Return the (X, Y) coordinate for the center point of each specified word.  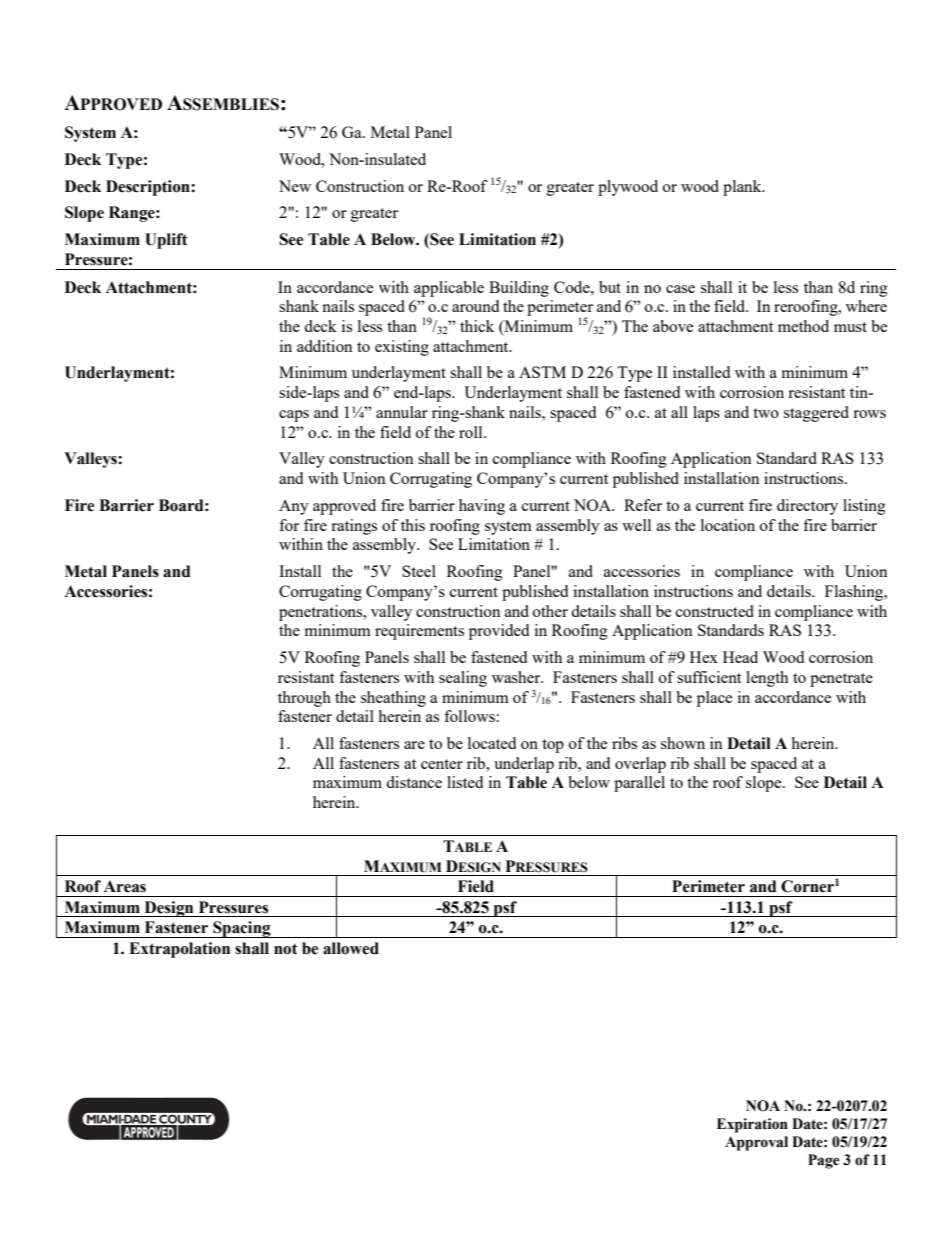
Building (519, 289)
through (304, 699)
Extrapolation (179, 950)
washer (517, 677)
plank (743, 188)
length (767, 679)
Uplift (166, 241)
